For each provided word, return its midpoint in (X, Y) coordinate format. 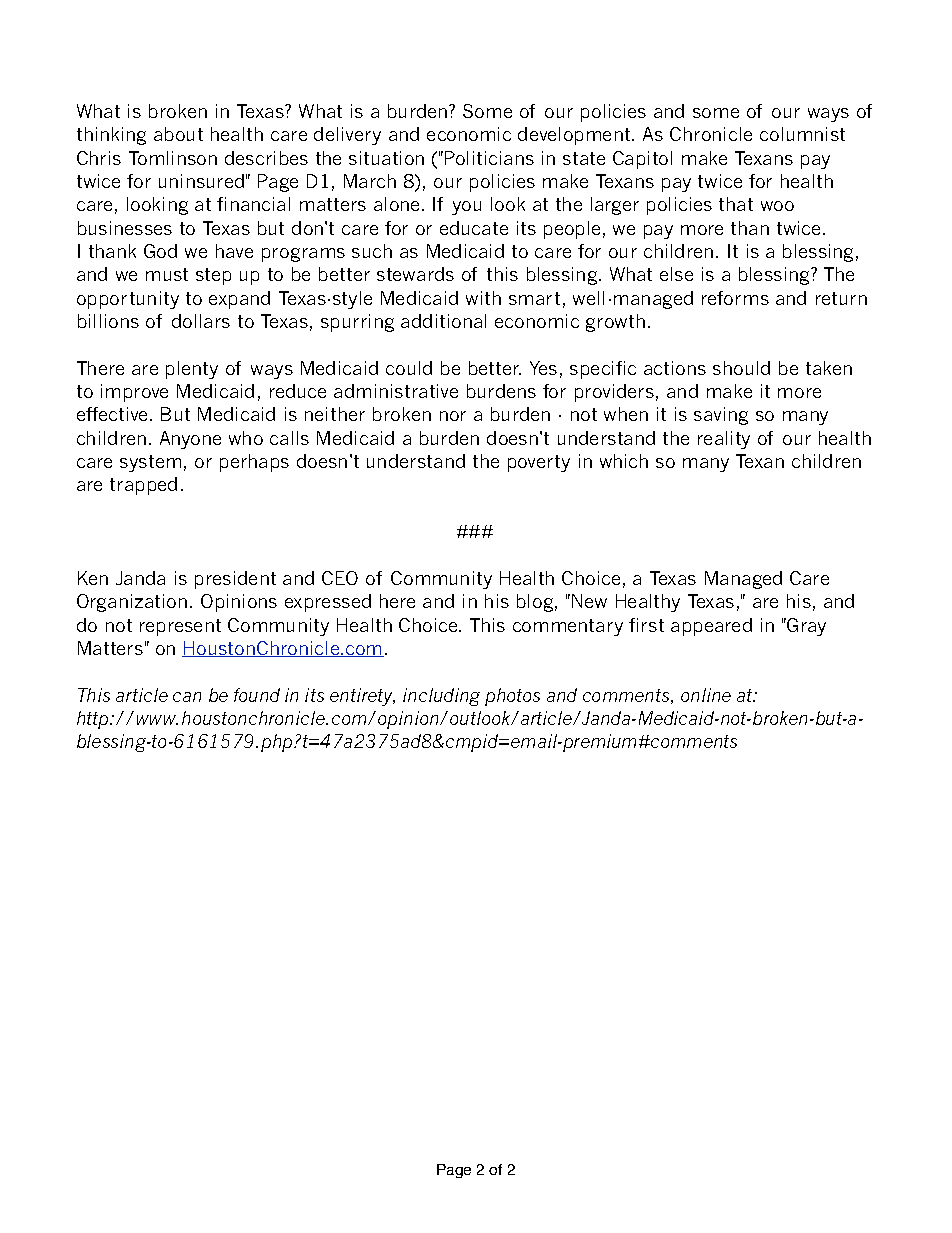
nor (453, 416)
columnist (802, 134)
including (441, 697)
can (187, 697)
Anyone (190, 440)
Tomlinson (173, 158)
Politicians (489, 158)
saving (721, 416)
